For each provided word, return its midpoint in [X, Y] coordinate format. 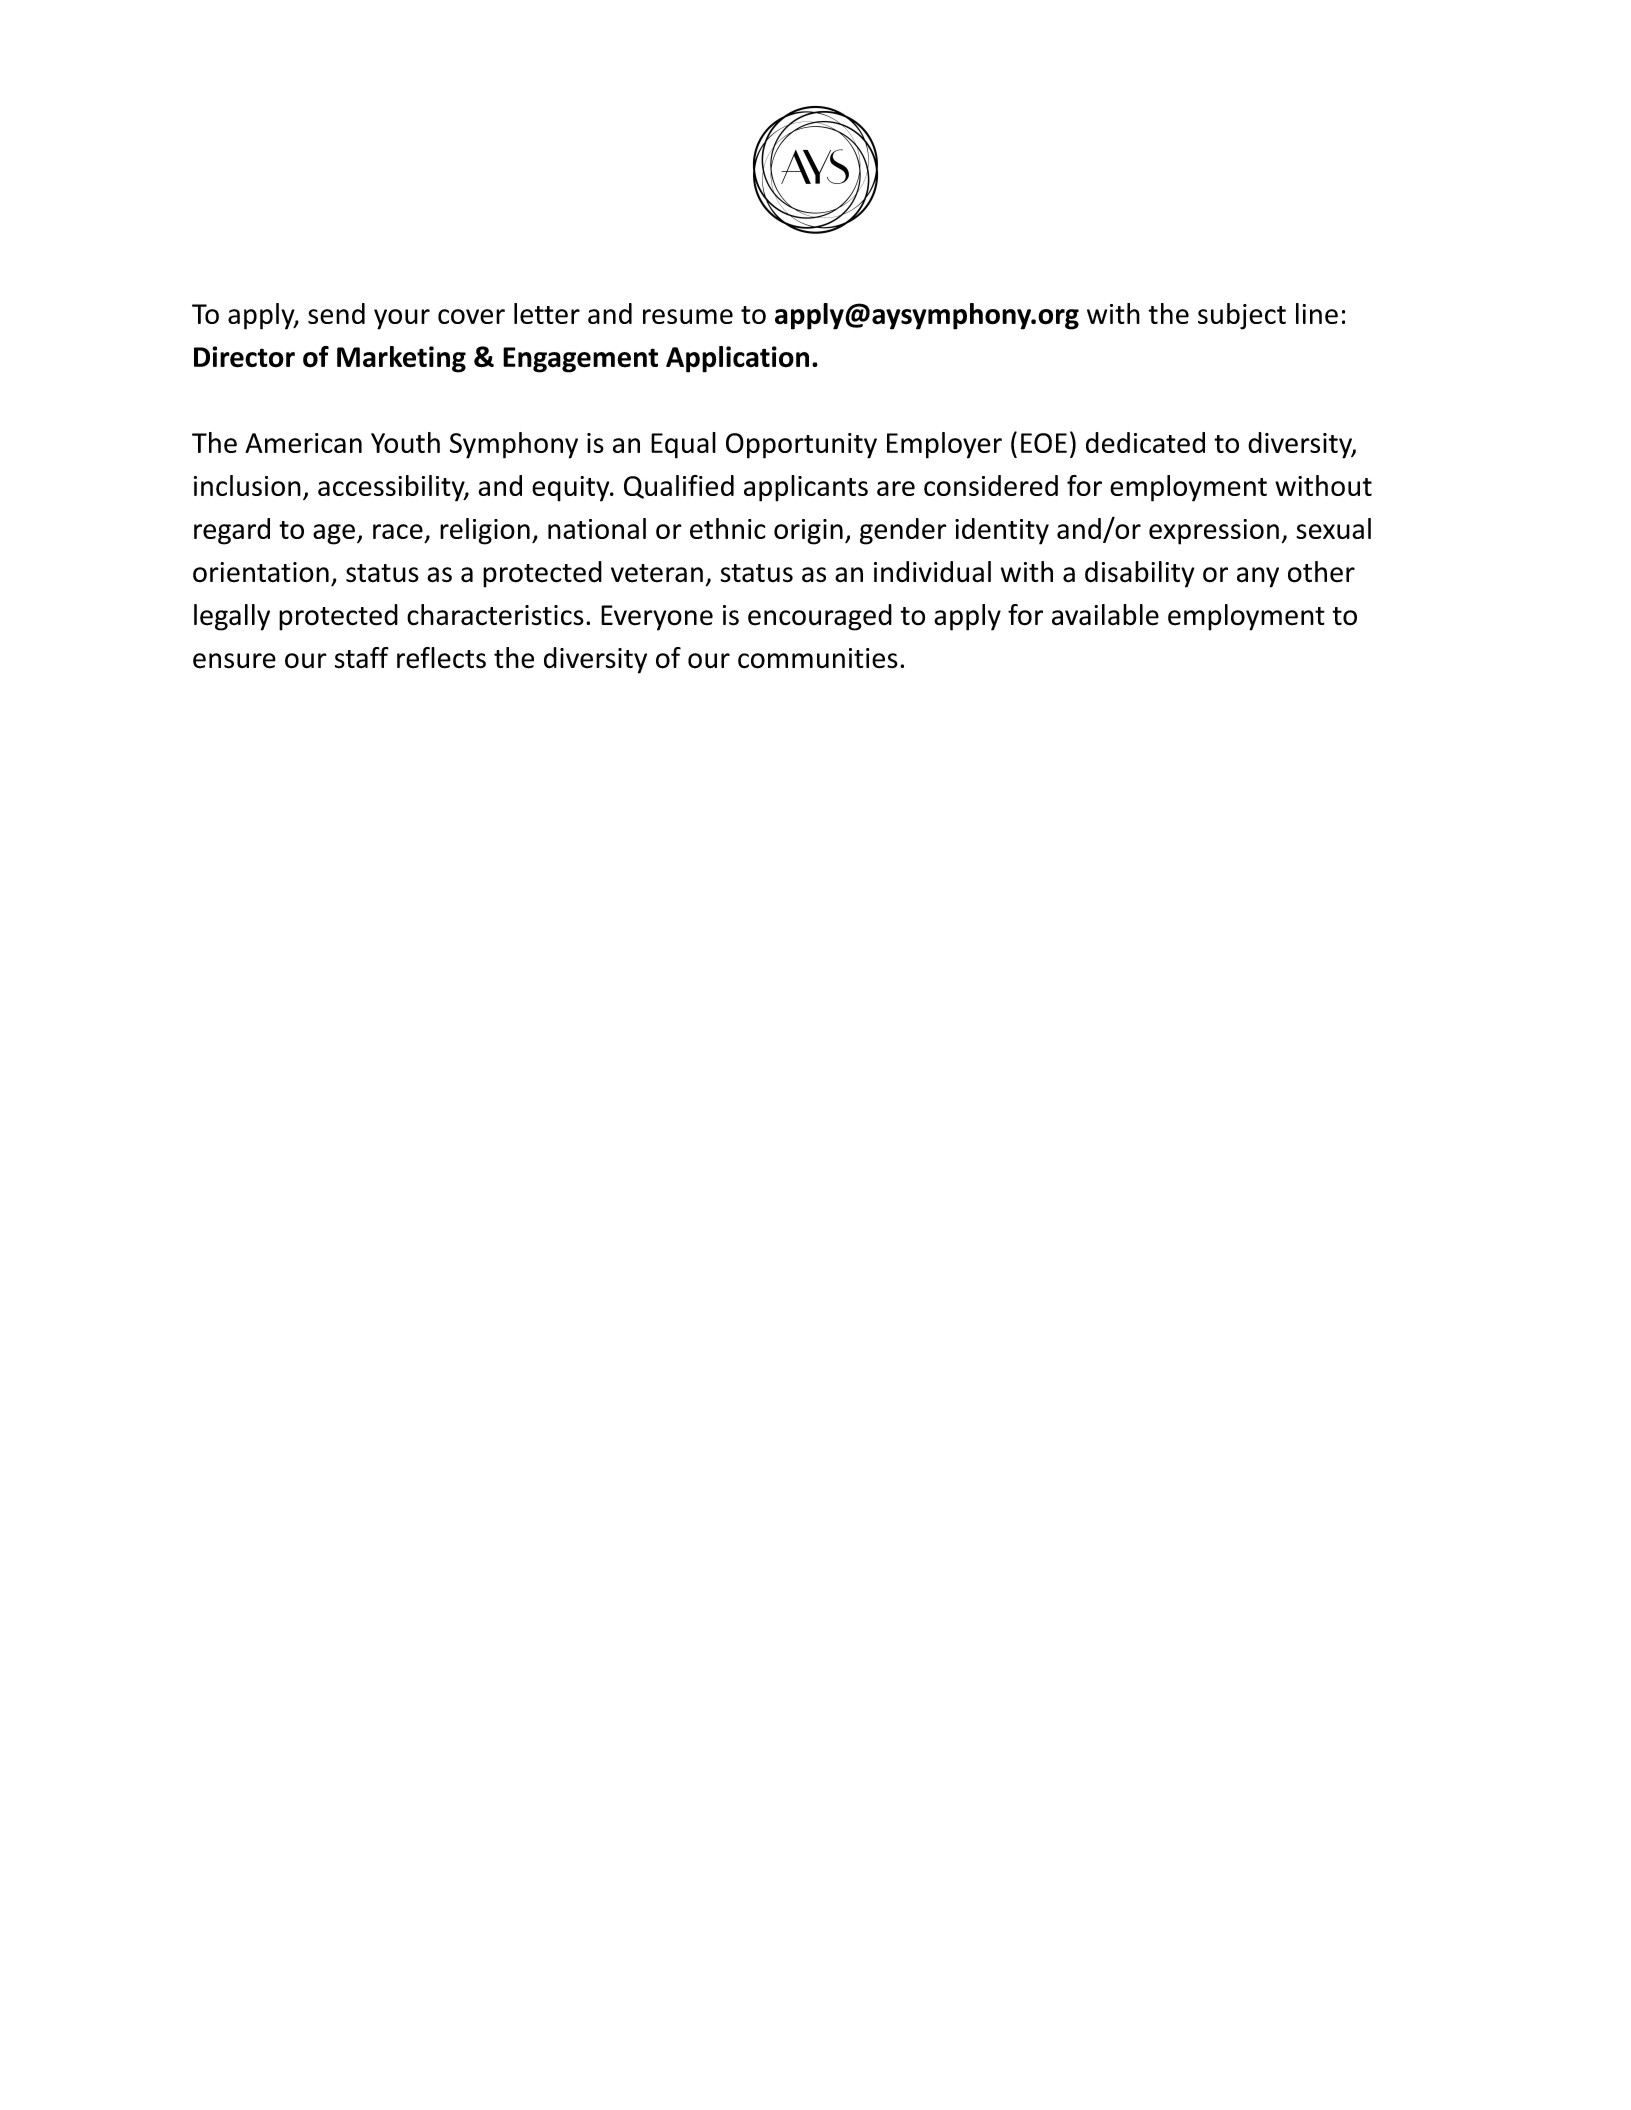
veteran [657, 573]
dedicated [1145, 442]
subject [1242, 316]
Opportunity [801, 446]
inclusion [247, 485]
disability [1139, 574]
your [402, 319]
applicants [806, 488]
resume [688, 316]
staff [362, 657]
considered [991, 485]
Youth [405, 442]
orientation [261, 572]
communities [818, 658]
